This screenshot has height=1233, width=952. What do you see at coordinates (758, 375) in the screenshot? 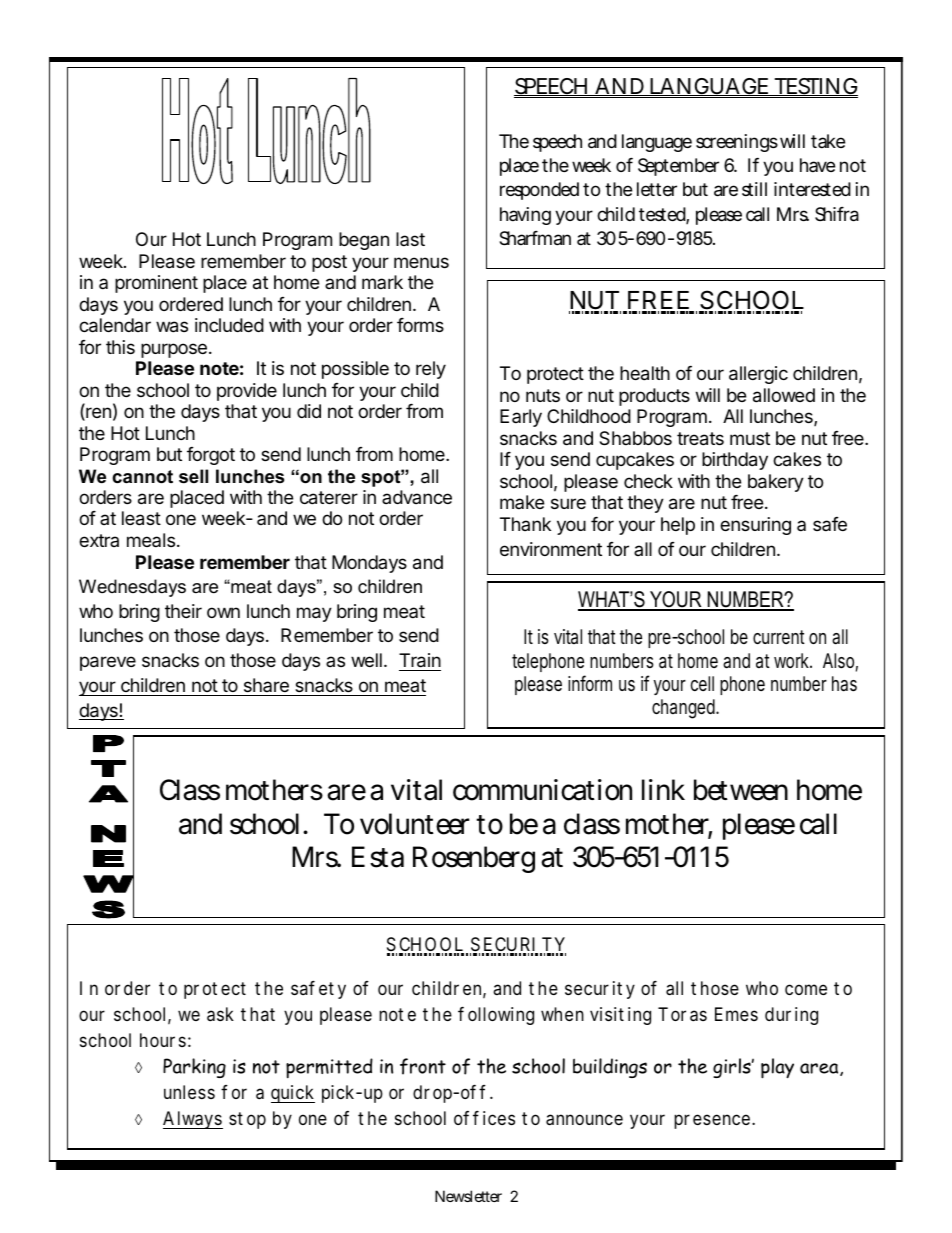
I see `allergic` at bounding box center [758, 375].
